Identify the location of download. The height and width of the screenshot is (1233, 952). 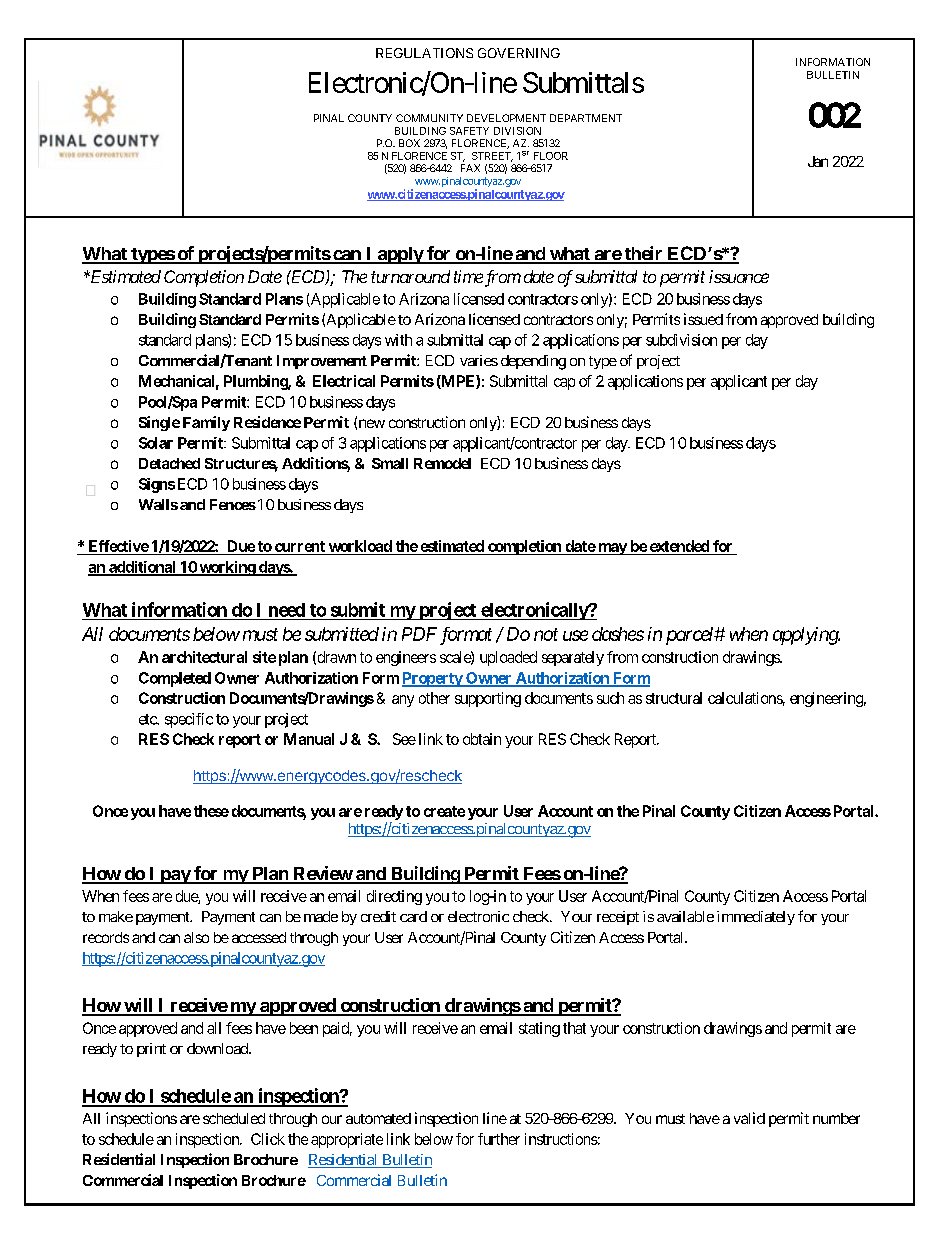
(218, 1048).
